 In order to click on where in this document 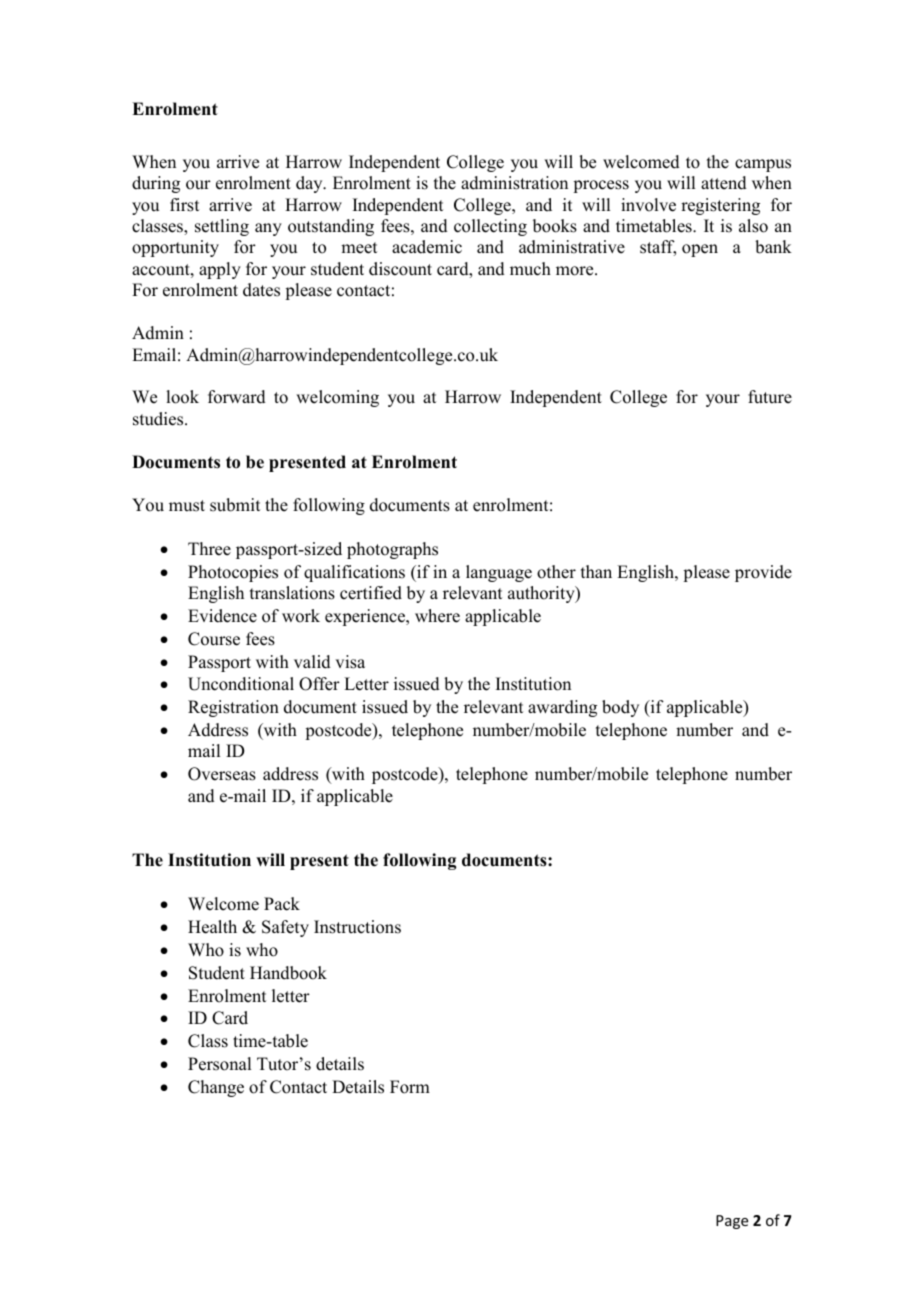, I will do `click(437, 616)`.
